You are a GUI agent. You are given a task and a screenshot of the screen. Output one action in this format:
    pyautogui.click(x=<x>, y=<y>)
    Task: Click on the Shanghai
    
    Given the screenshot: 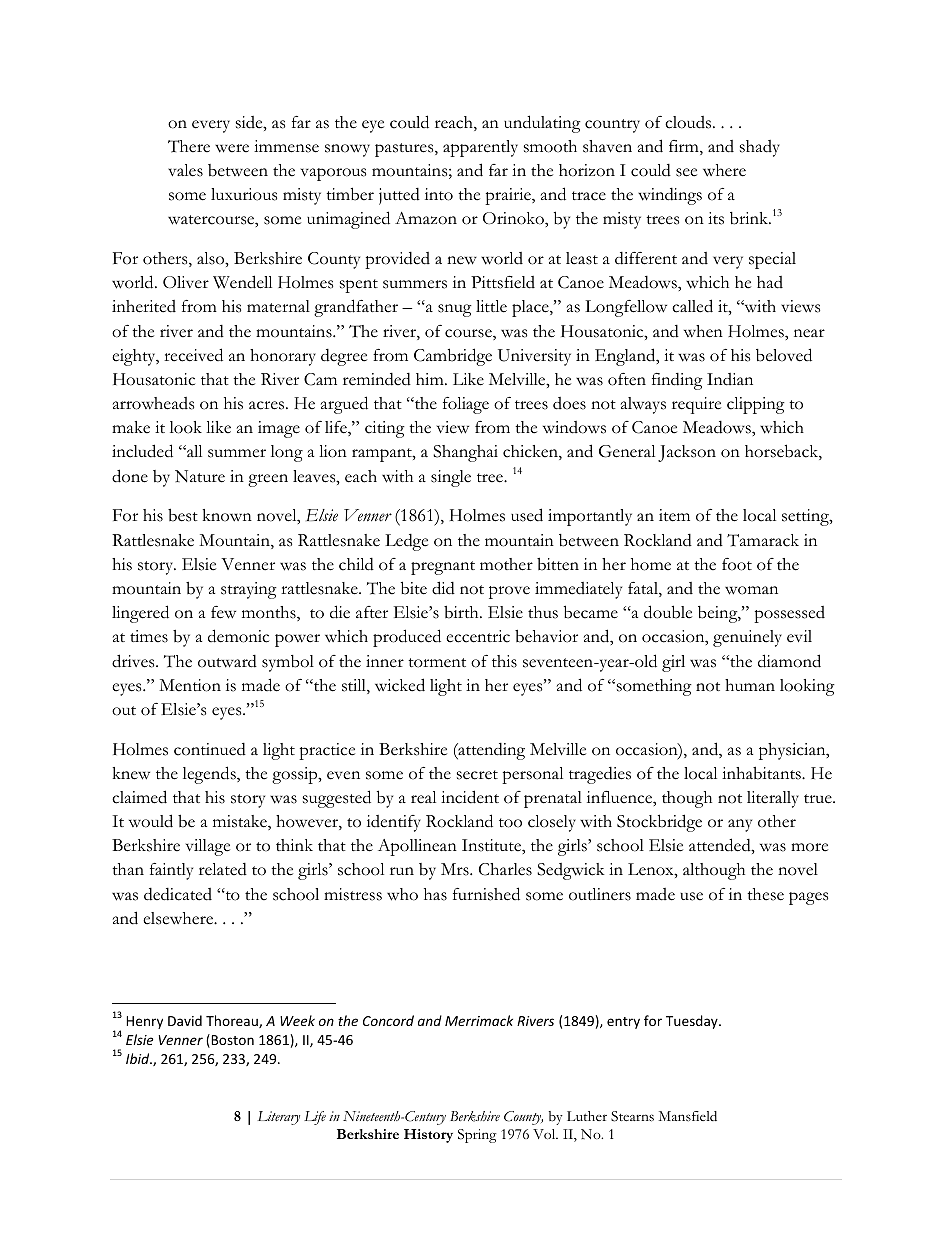 What is the action you would take?
    pyautogui.click(x=465, y=453)
